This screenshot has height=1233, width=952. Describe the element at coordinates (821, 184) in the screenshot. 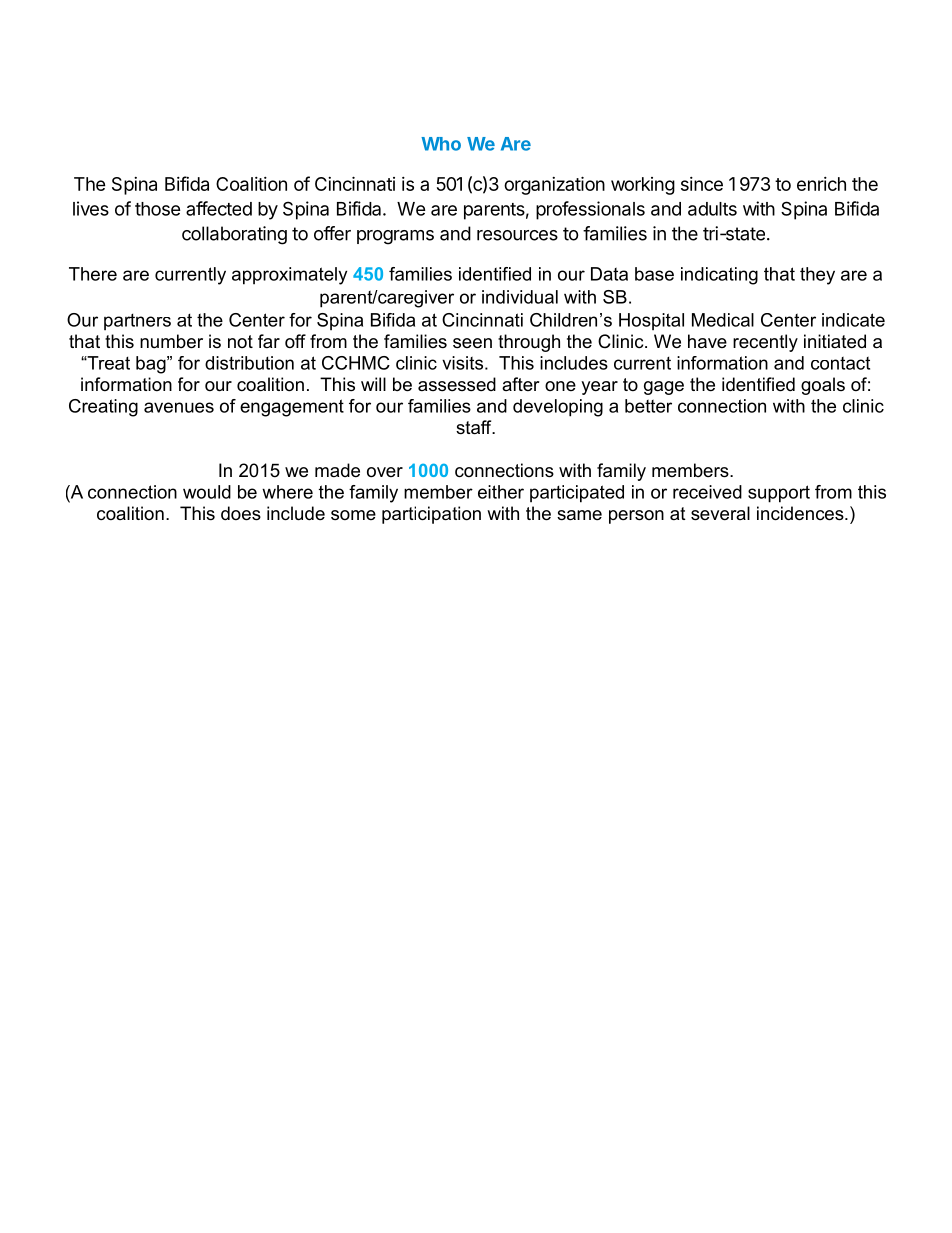

I see `enrich` at that location.
